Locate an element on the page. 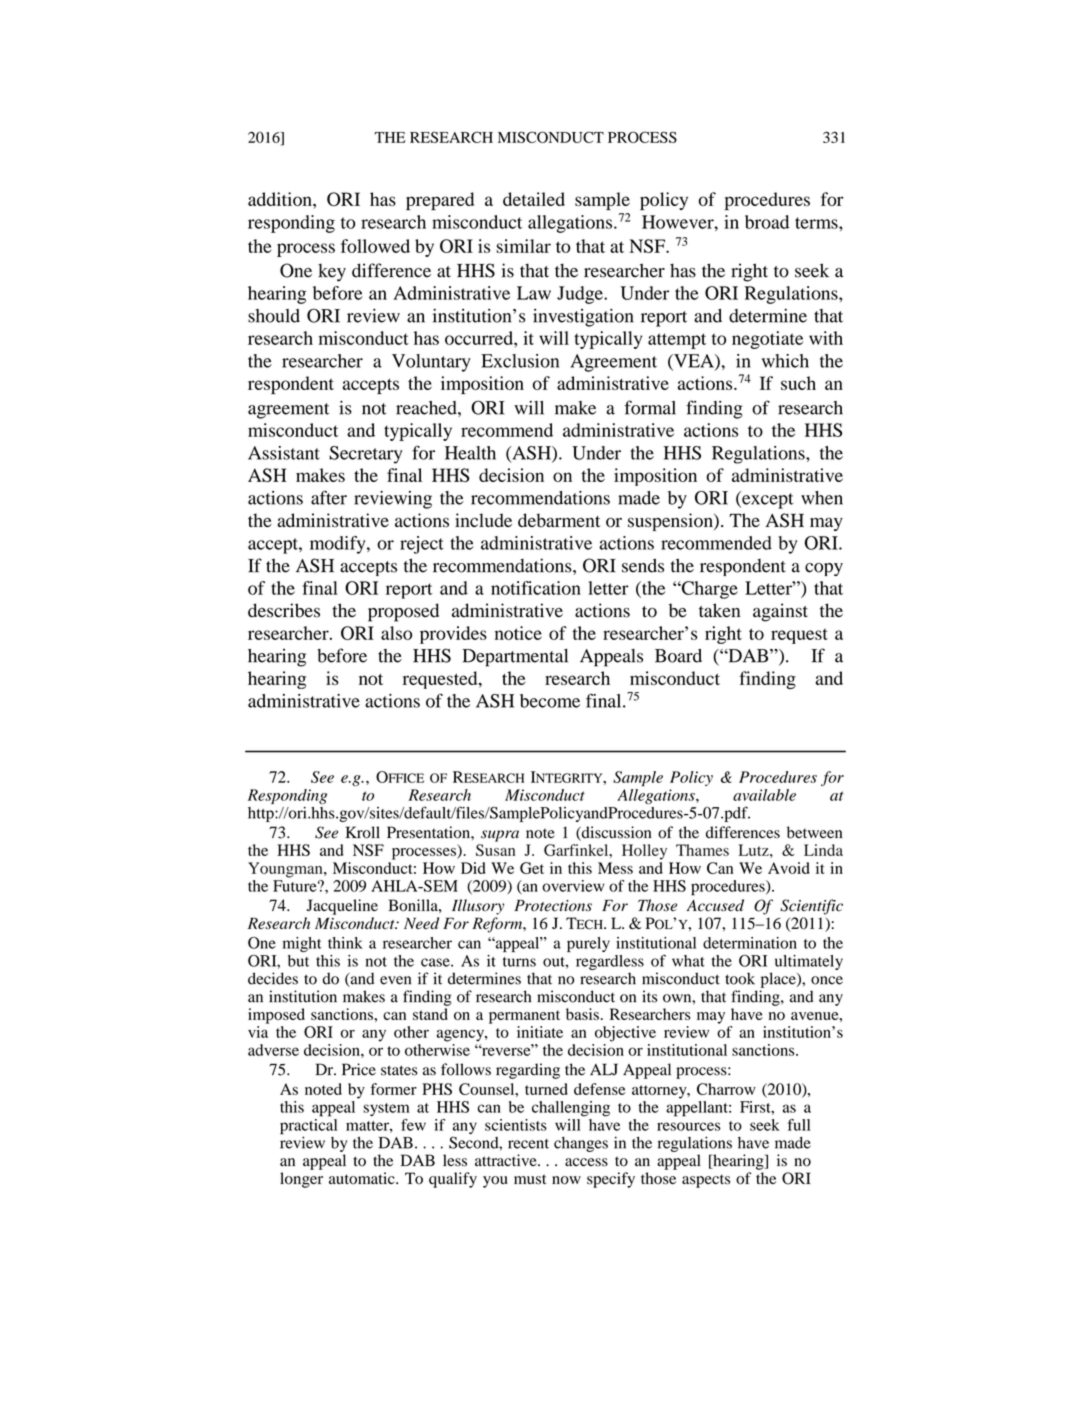 The width and height of the page is (1091, 1412). practical is located at coordinates (308, 1126).
